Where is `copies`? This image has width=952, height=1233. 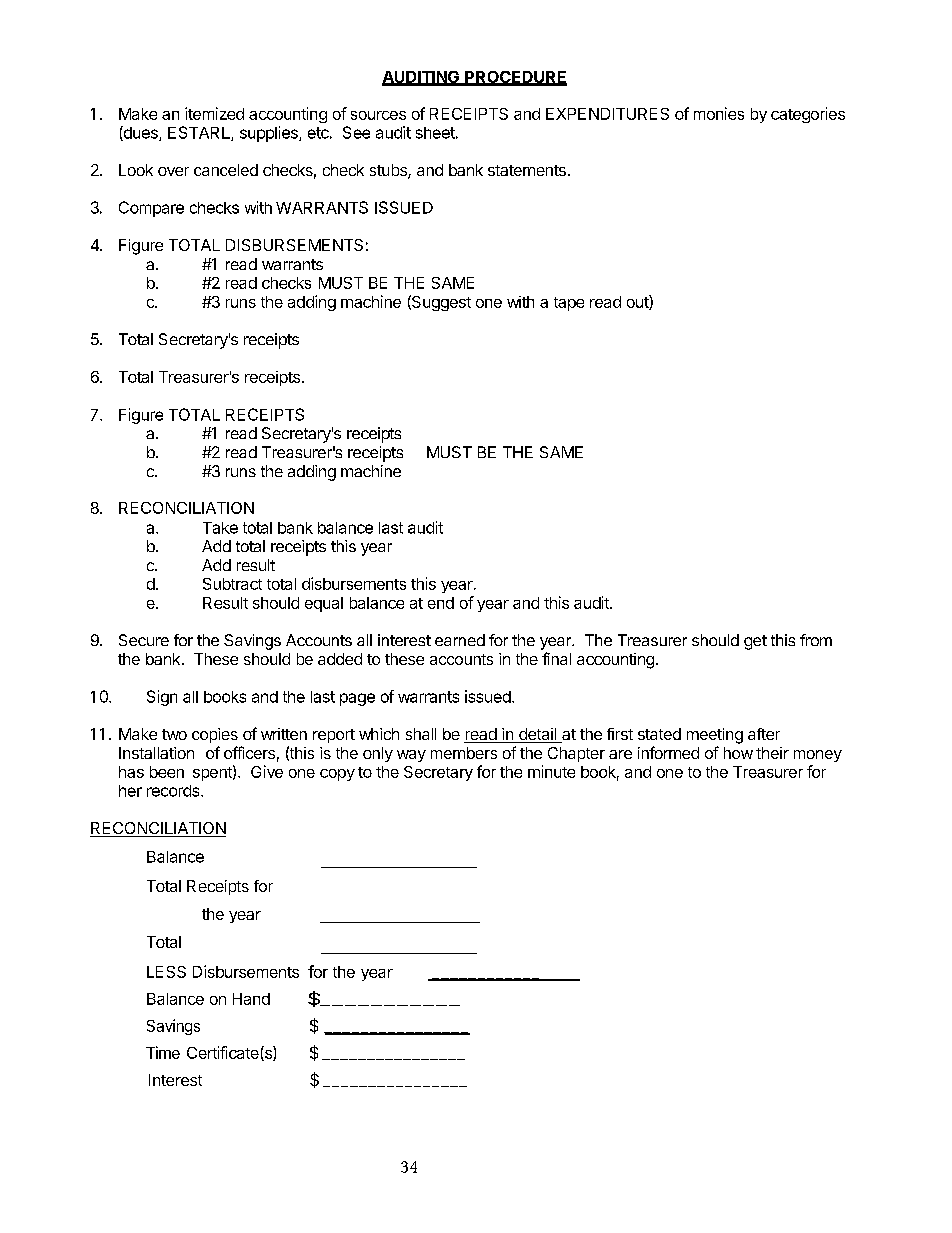 copies is located at coordinates (215, 735).
